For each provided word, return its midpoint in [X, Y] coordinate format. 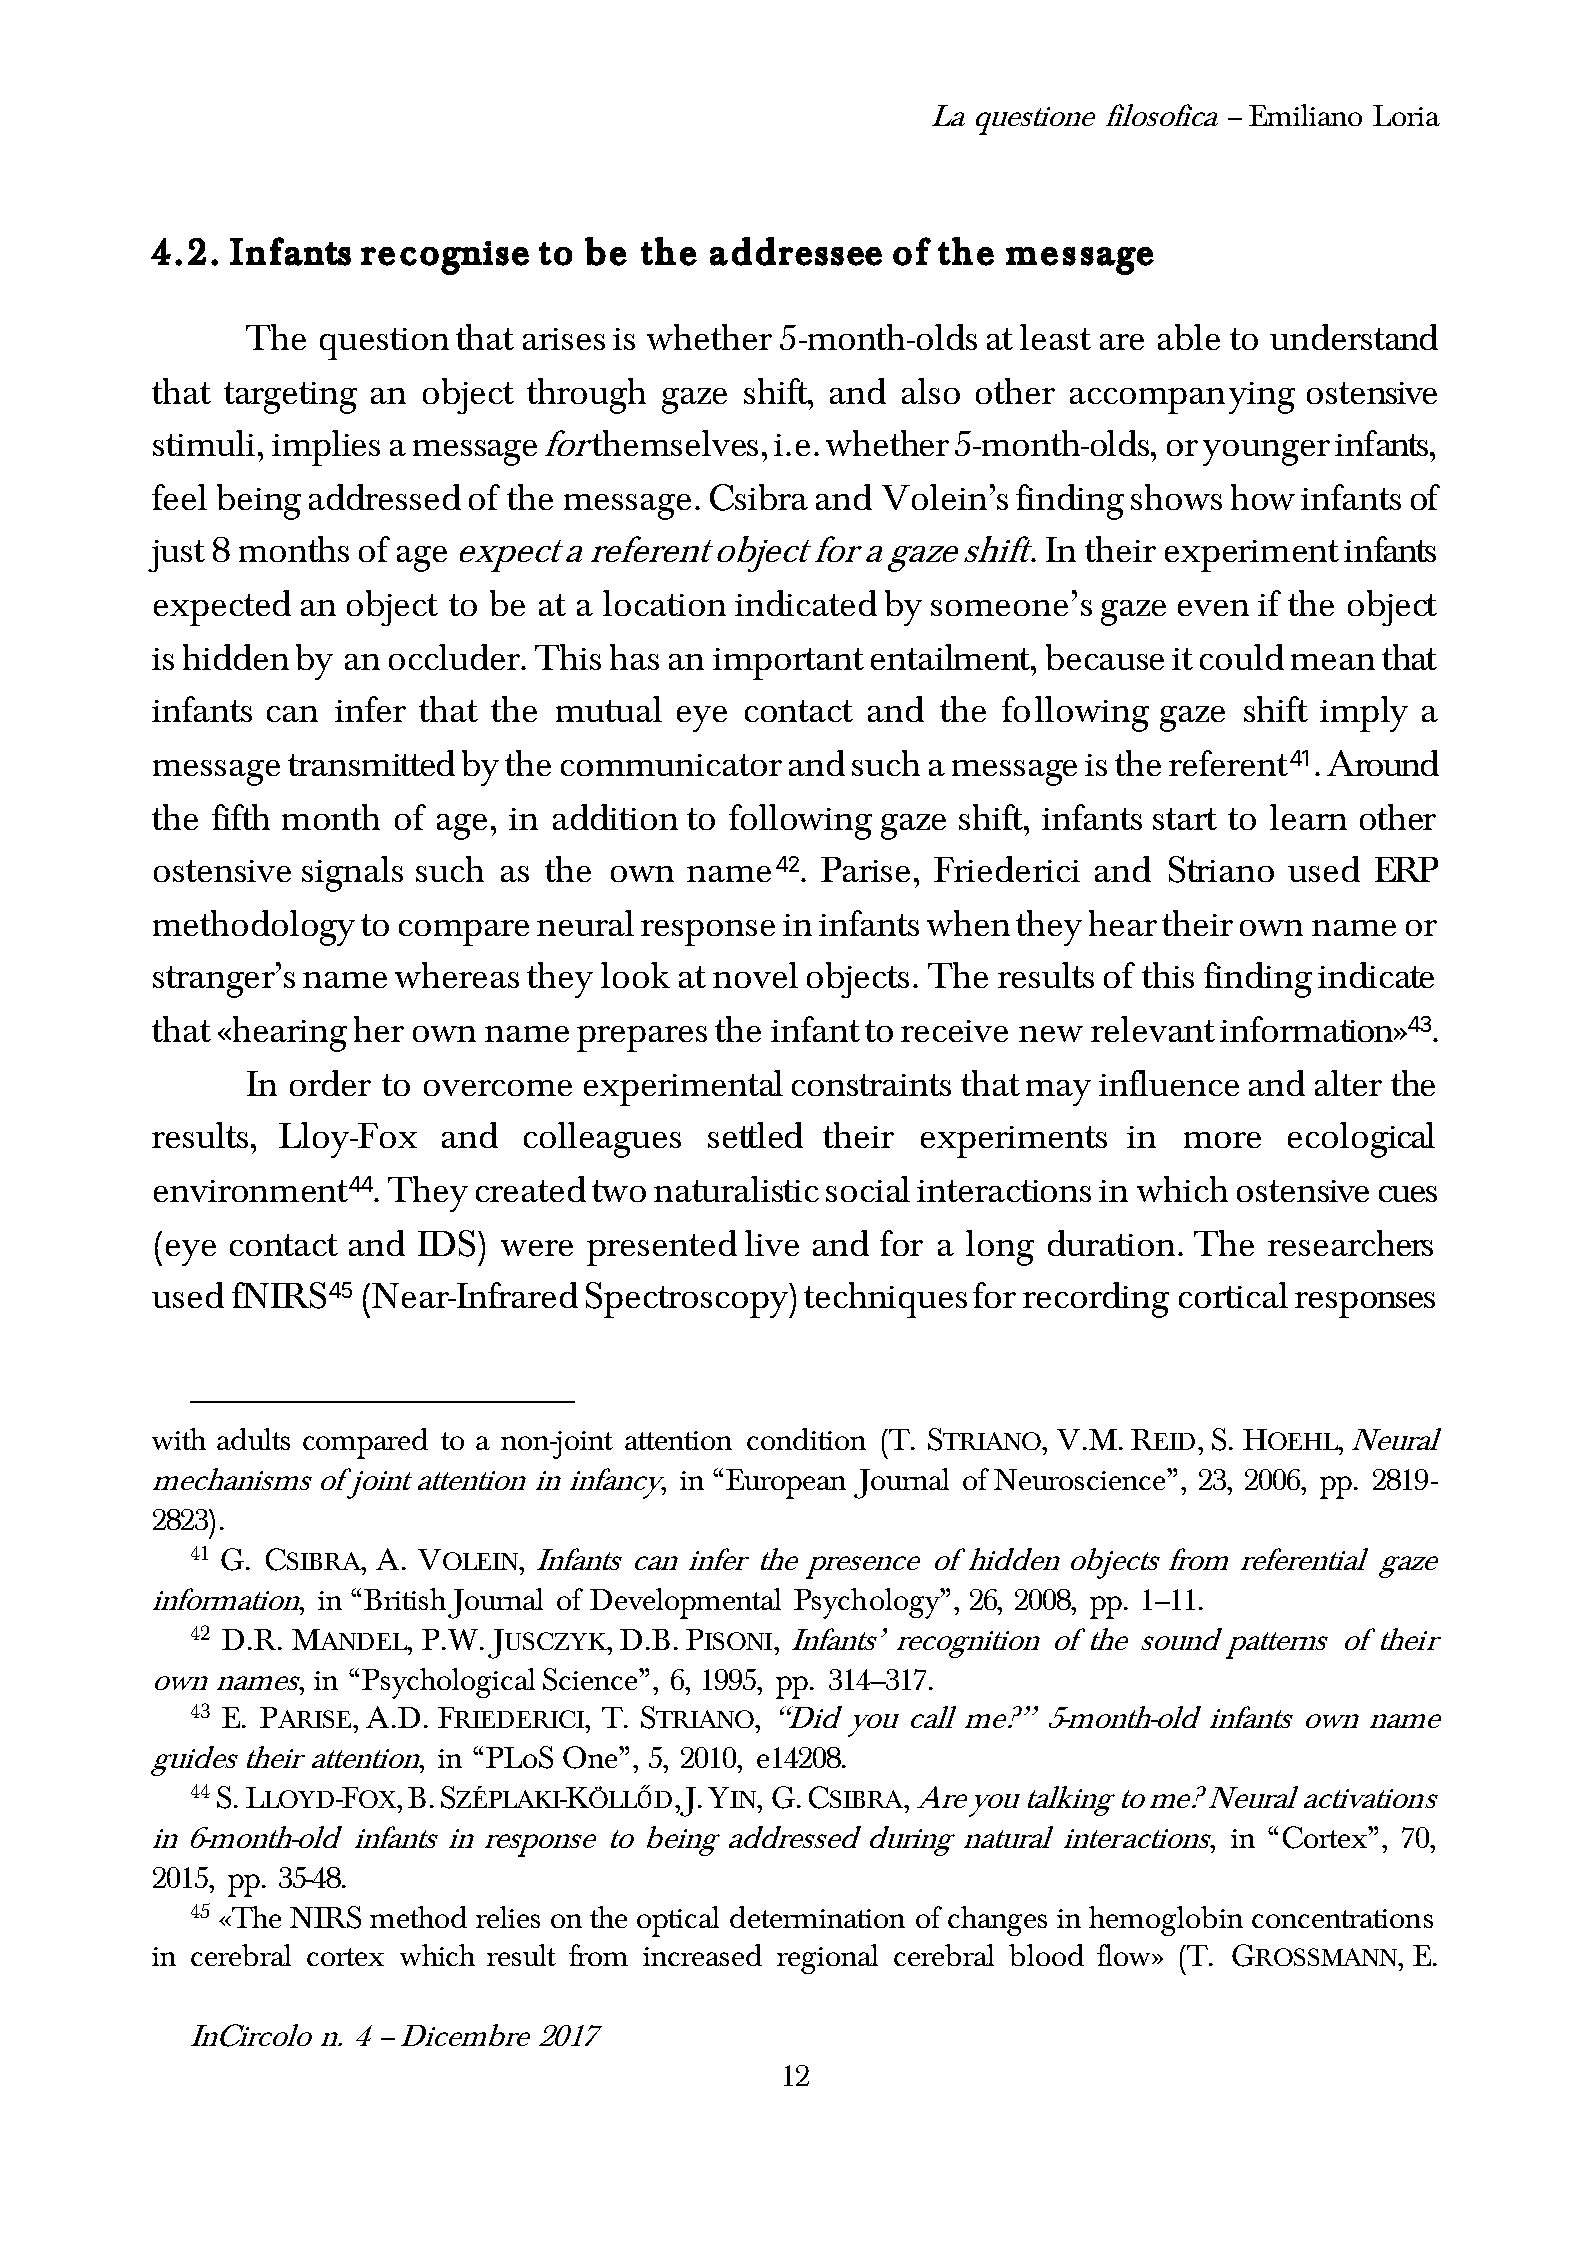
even [1213, 608]
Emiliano [1305, 115]
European [786, 1484]
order [330, 1083]
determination [817, 1917]
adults [253, 1439]
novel [755, 975]
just [176, 556]
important [788, 664]
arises [564, 339]
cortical [1233, 1295]
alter [1348, 1083]
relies [508, 1917]
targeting [290, 398]
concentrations [1342, 1918]
